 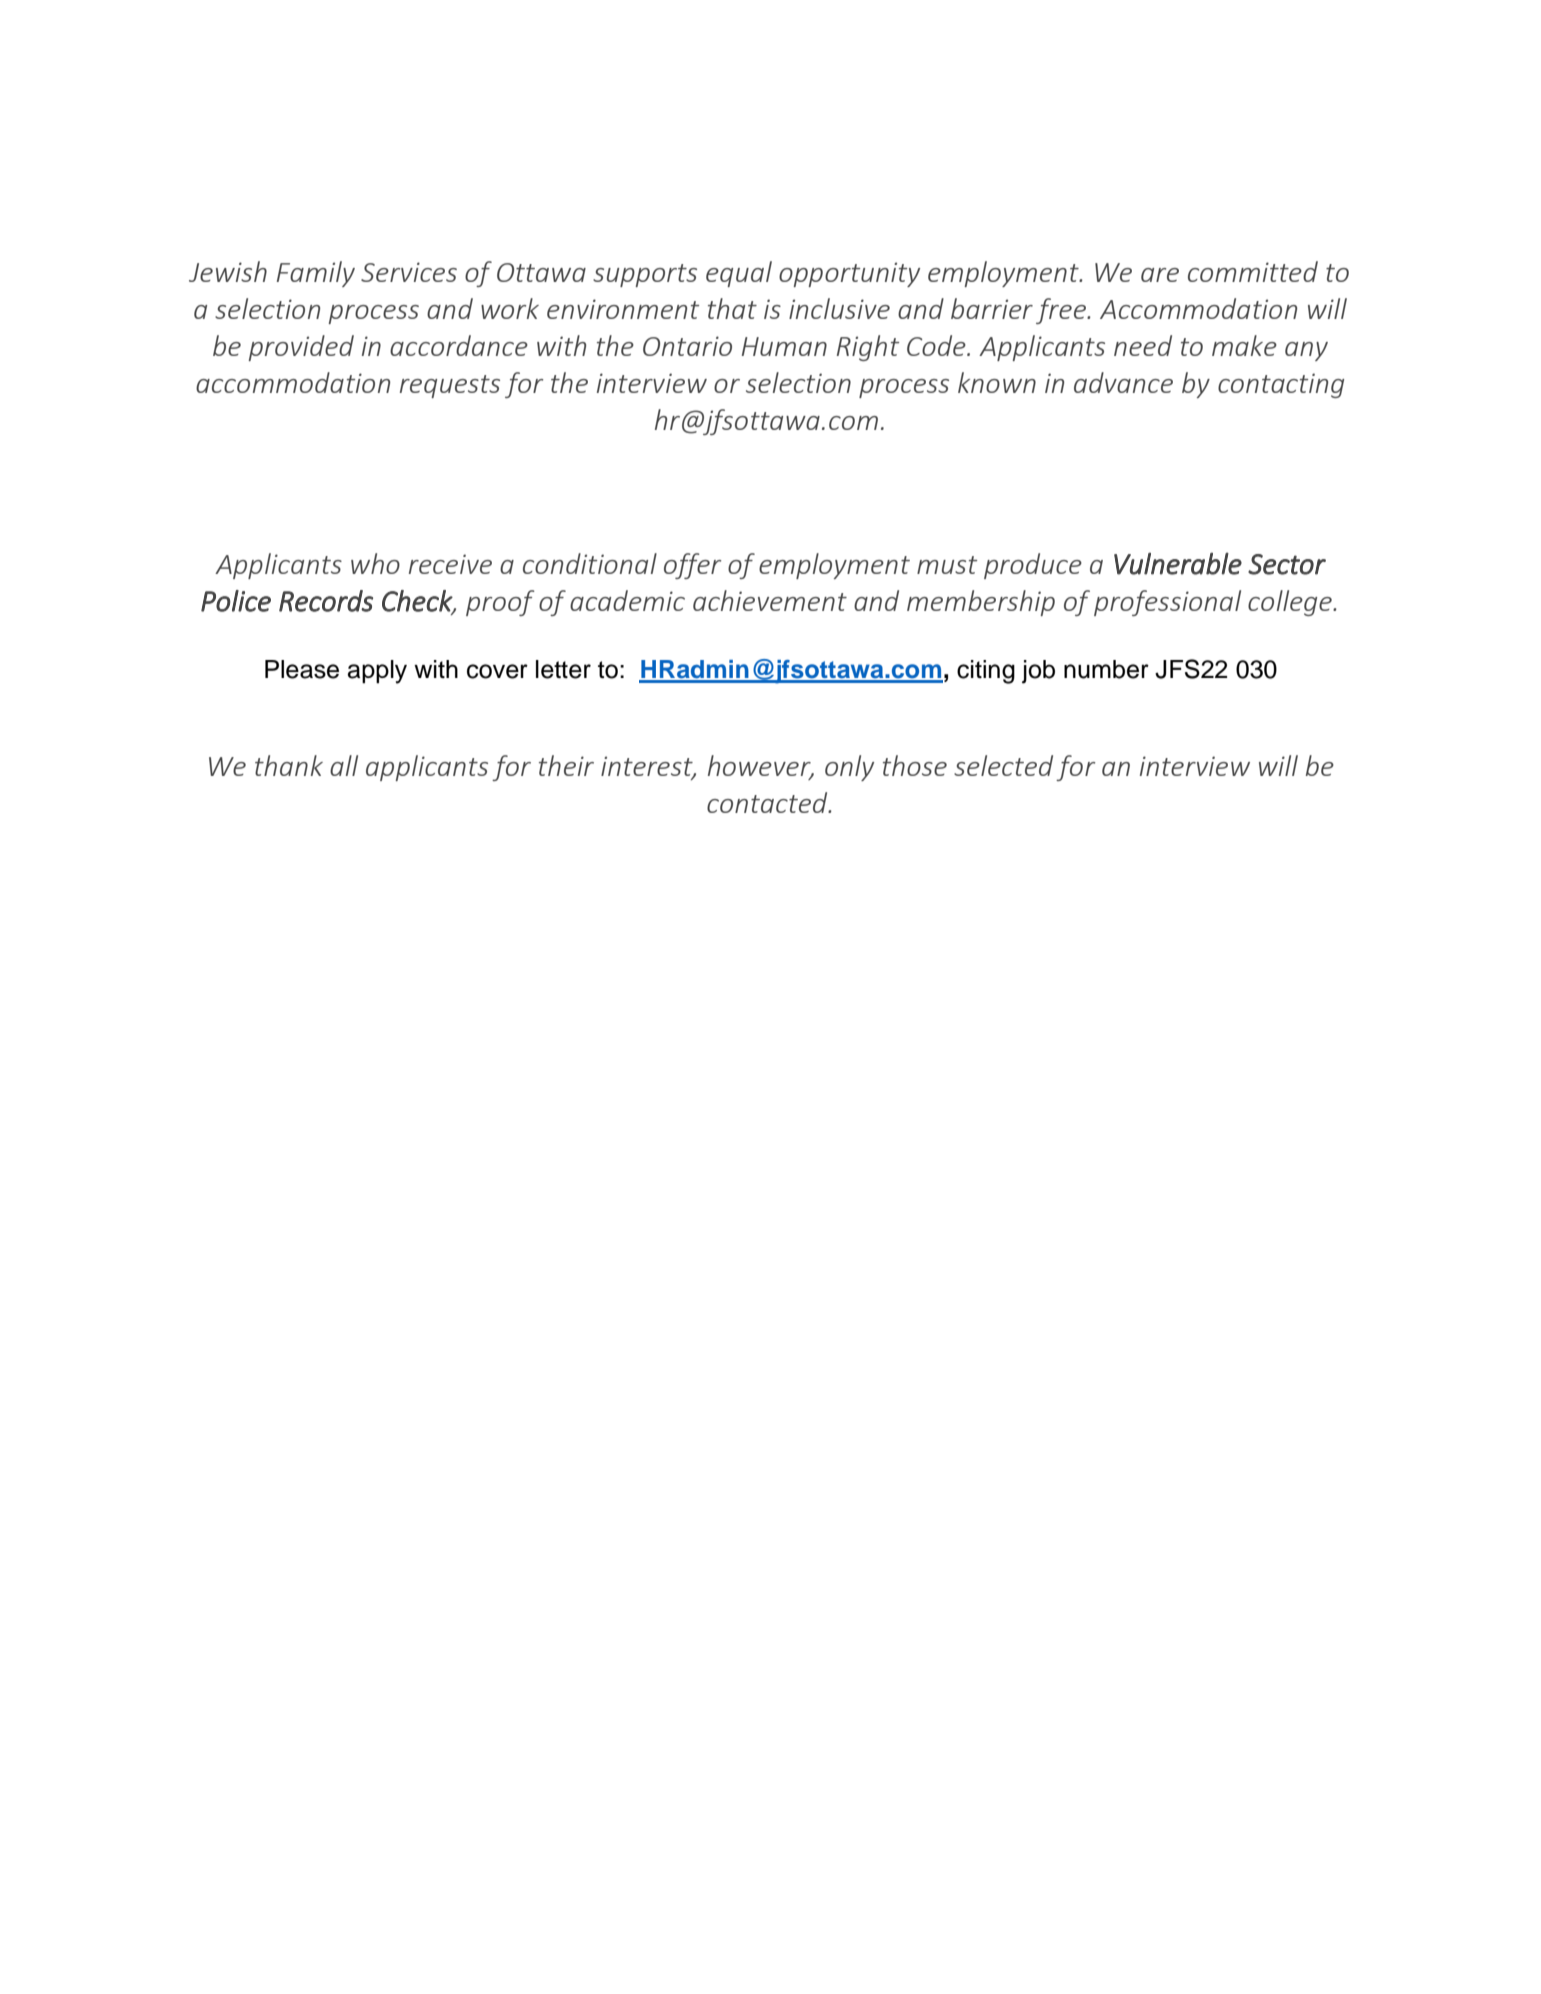 I want to click on contacted, so click(x=768, y=802).
